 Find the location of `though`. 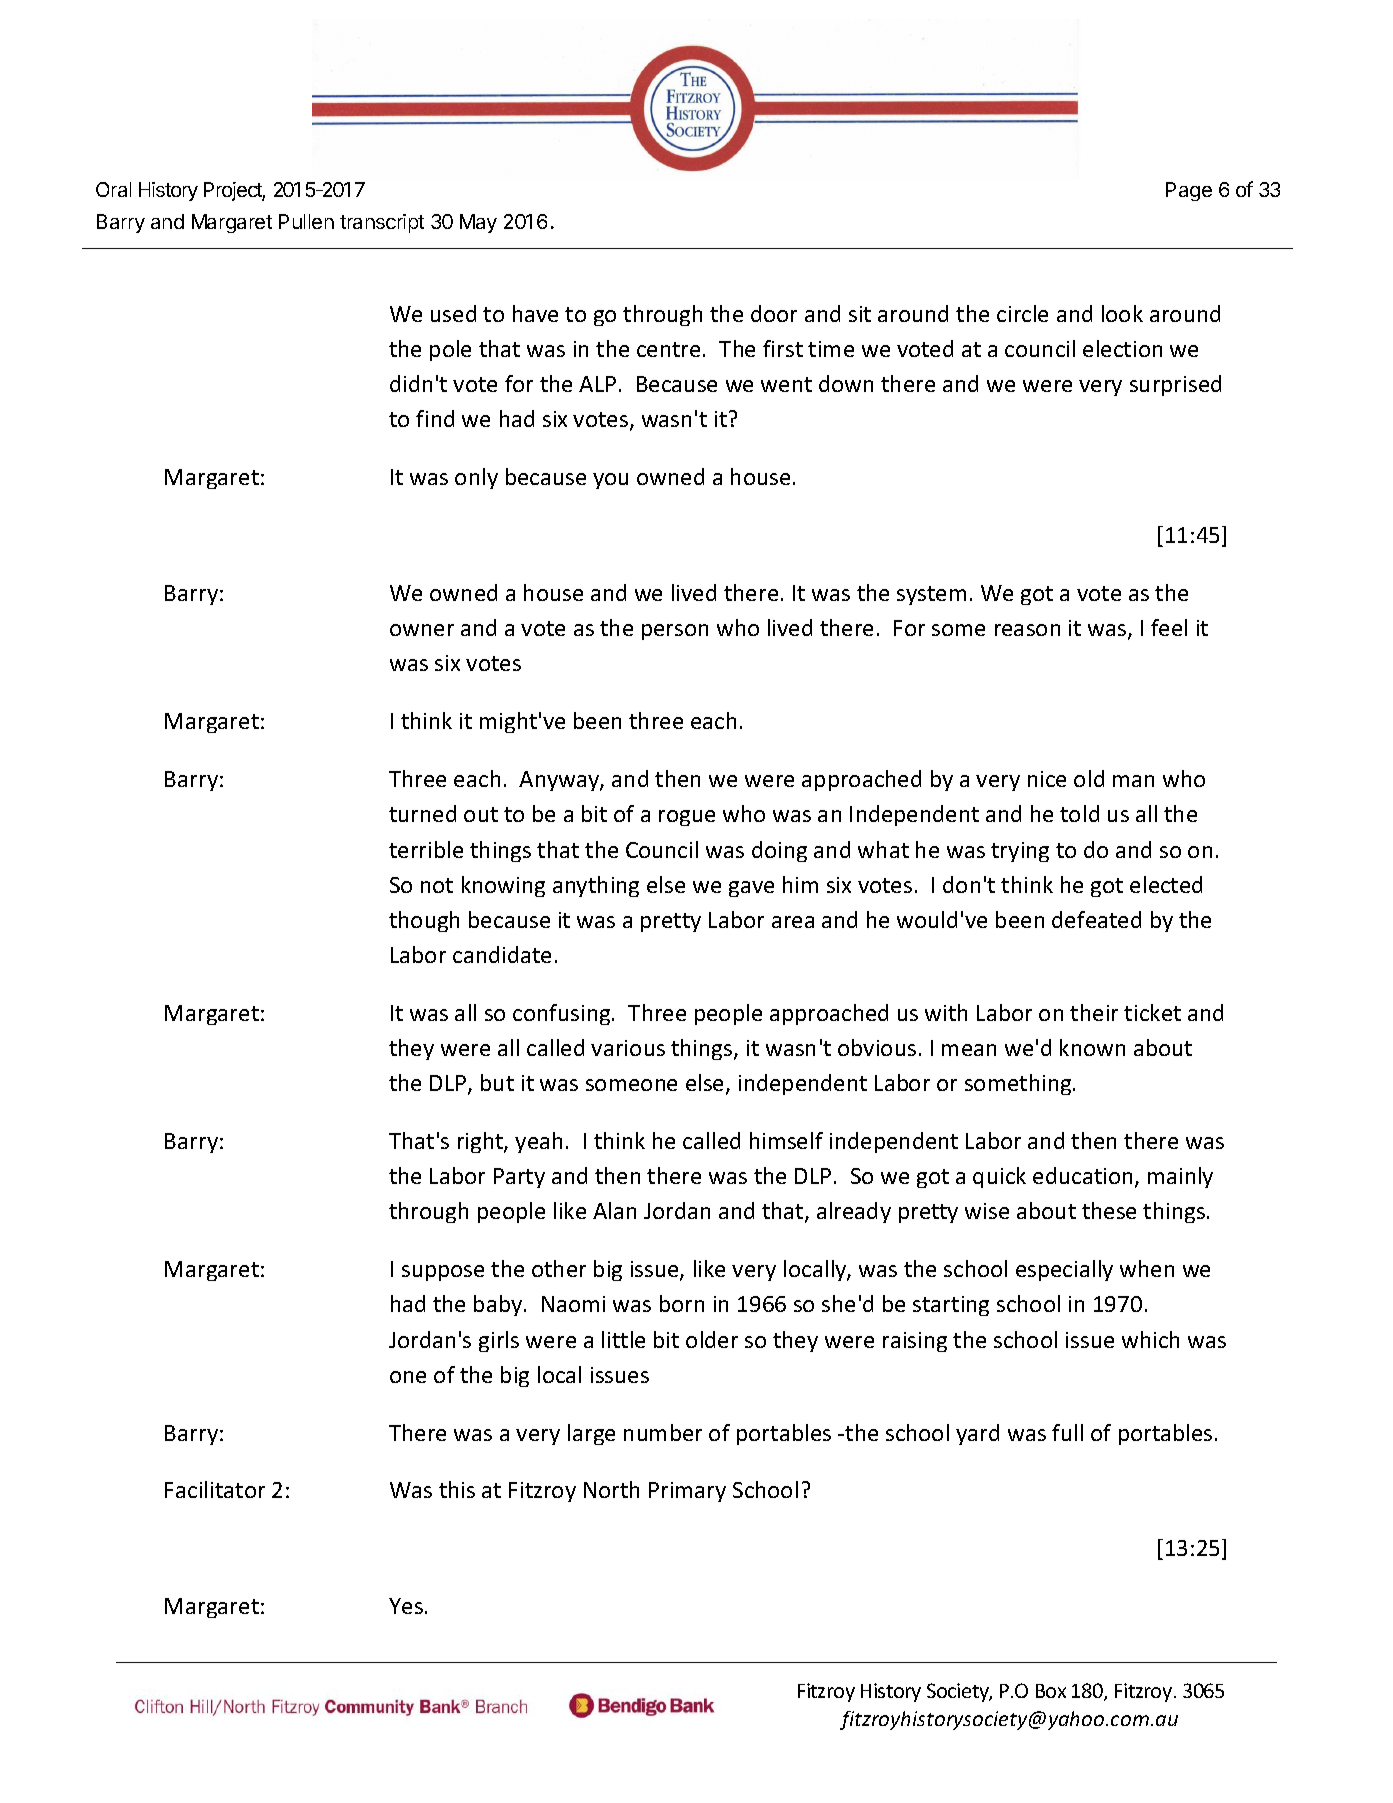

though is located at coordinates (424, 921).
